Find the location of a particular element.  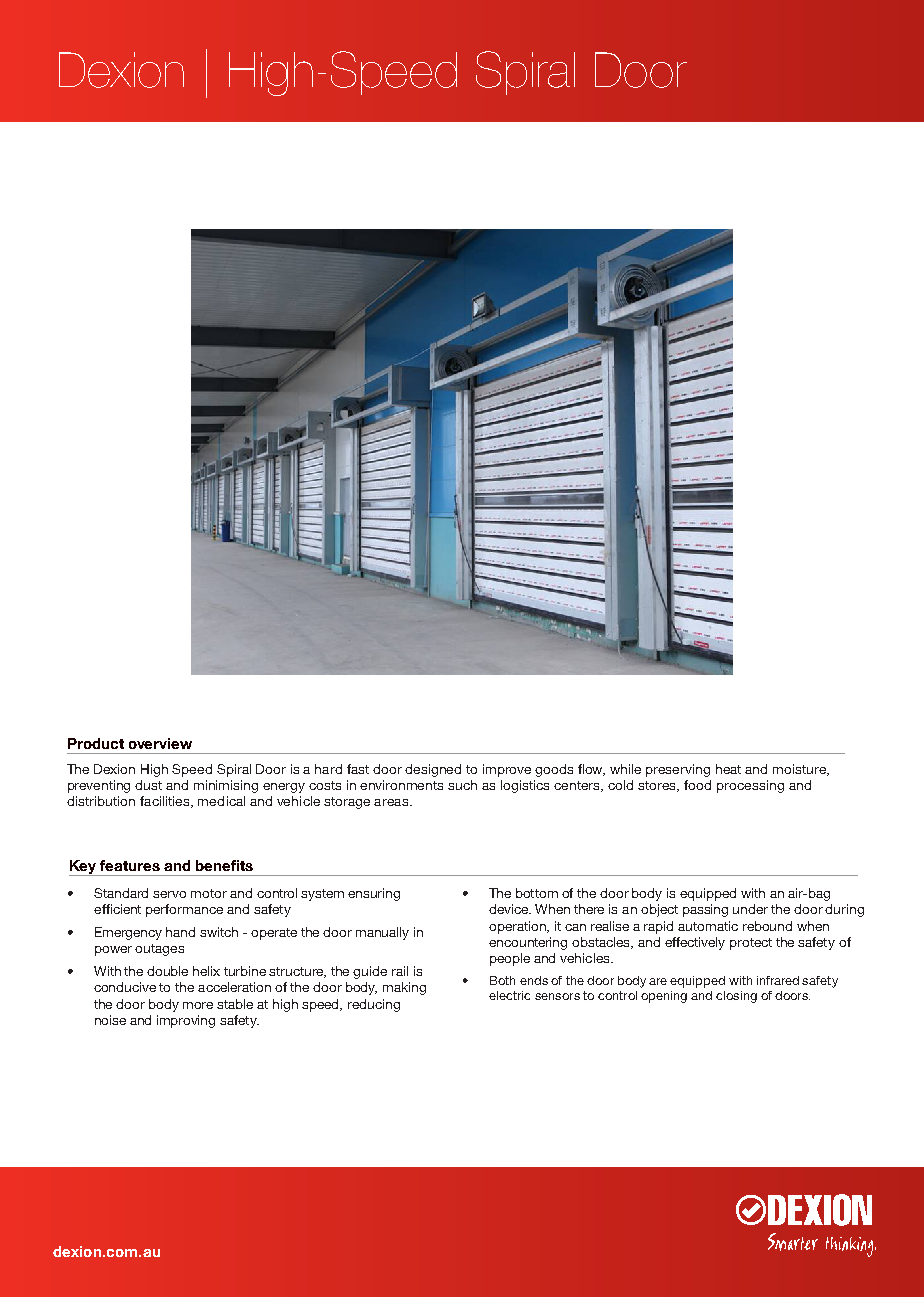

overview is located at coordinates (160, 743).
